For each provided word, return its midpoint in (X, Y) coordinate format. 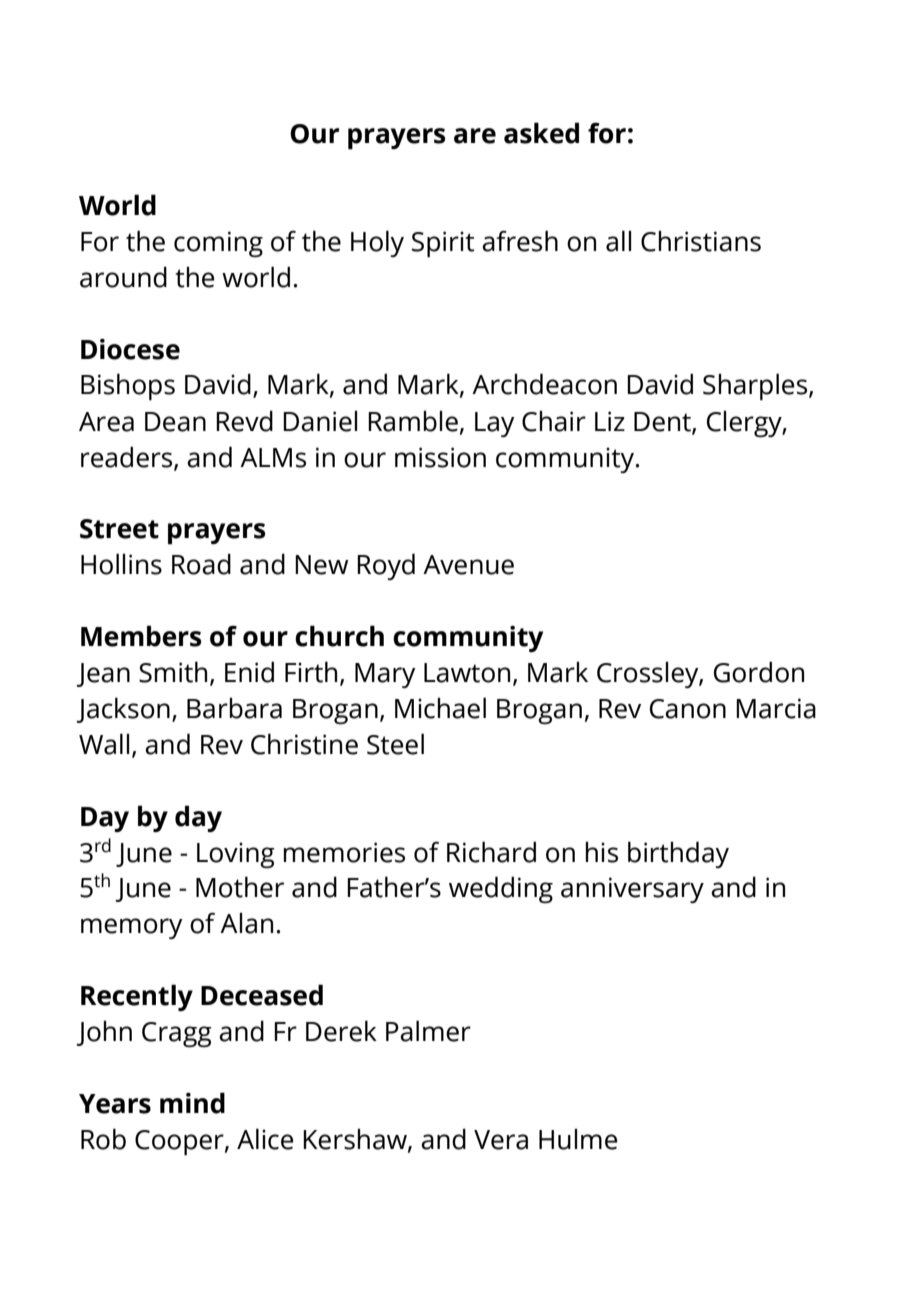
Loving (236, 855)
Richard (491, 852)
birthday (678, 854)
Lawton (467, 673)
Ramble (413, 421)
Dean (175, 422)
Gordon (759, 672)
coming (218, 244)
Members (141, 636)
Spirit (443, 244)
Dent (663, 422)
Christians (701, 241)
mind (192, 1103)
